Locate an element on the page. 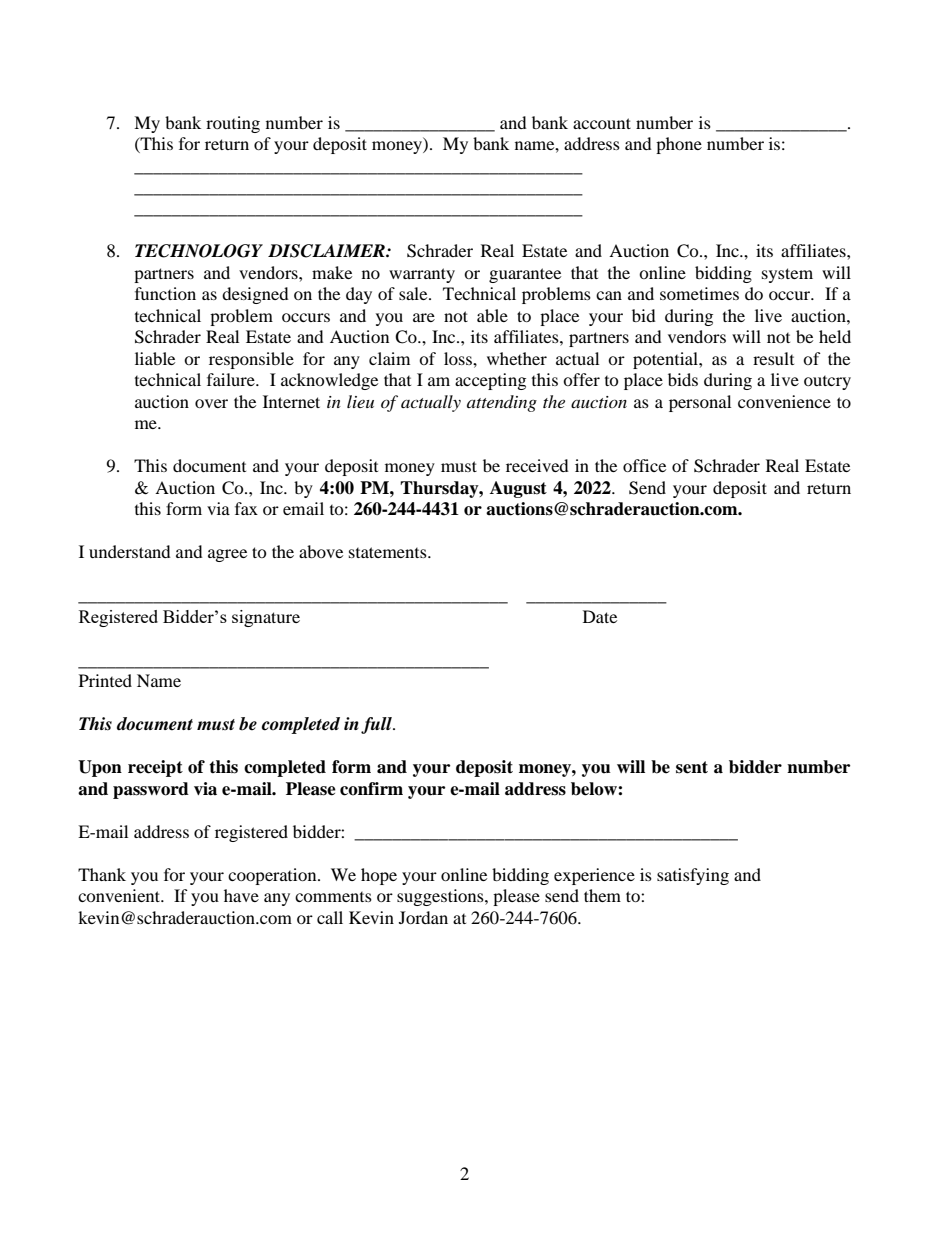  routing is located at coordinates (233, 124).
